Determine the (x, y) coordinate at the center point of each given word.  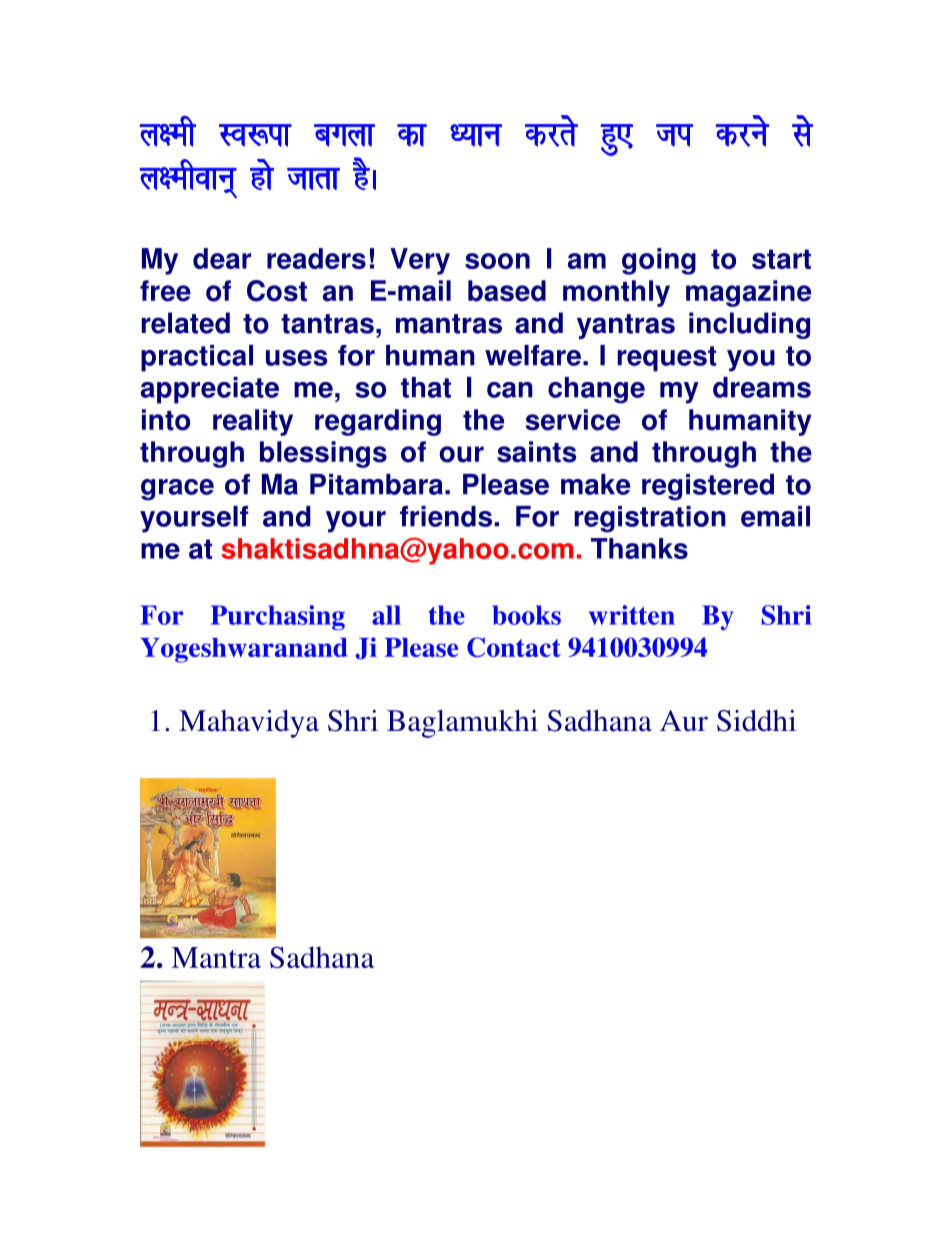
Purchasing (278, 617)
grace (177, 490)
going (659, 261)
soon (497, 261)
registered (708, 487)
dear (222, 258)
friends (446, 516)
